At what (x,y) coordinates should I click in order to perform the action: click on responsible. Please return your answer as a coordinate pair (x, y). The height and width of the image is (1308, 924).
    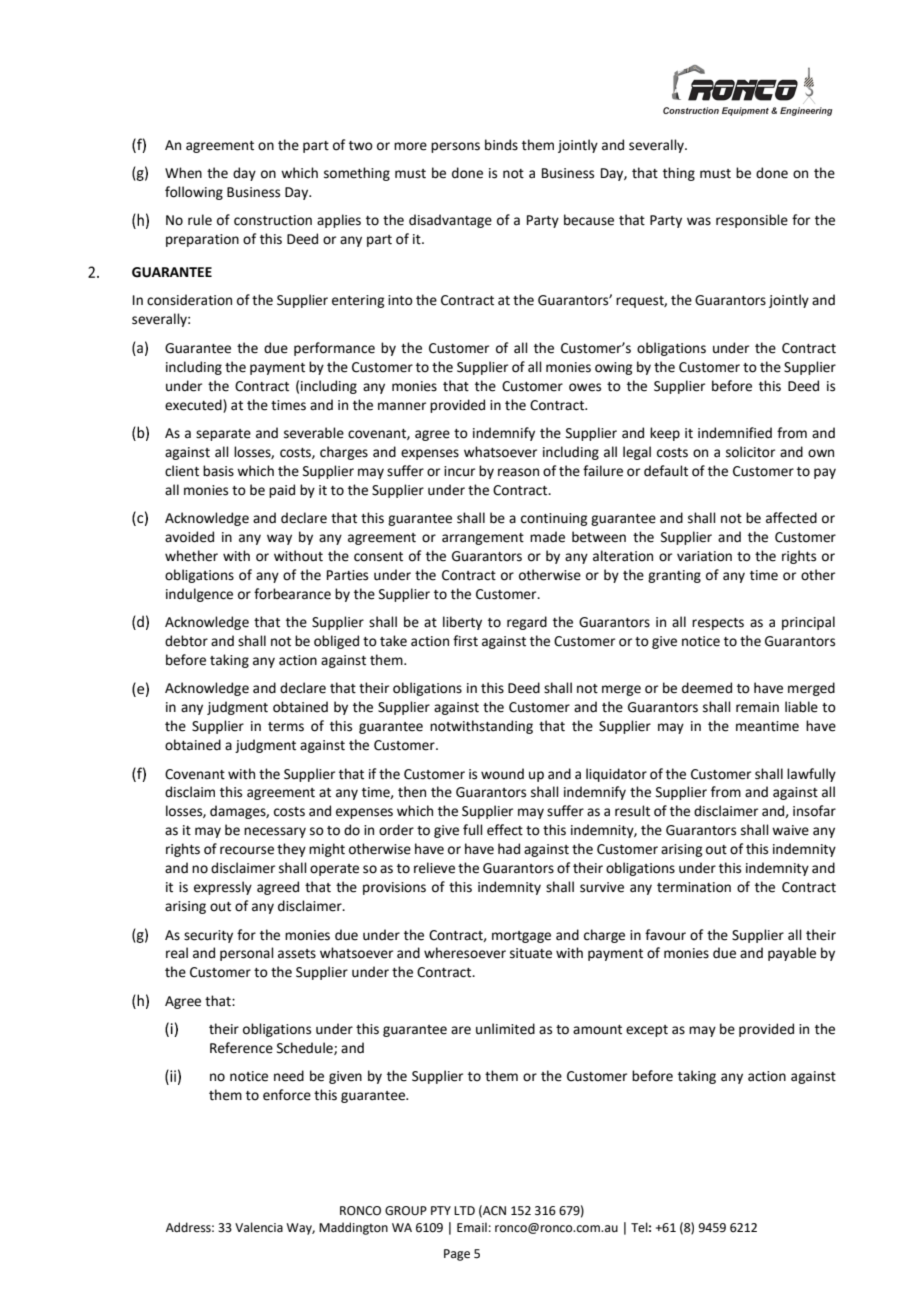
    Looking at the image, I should click on (752, 221).
